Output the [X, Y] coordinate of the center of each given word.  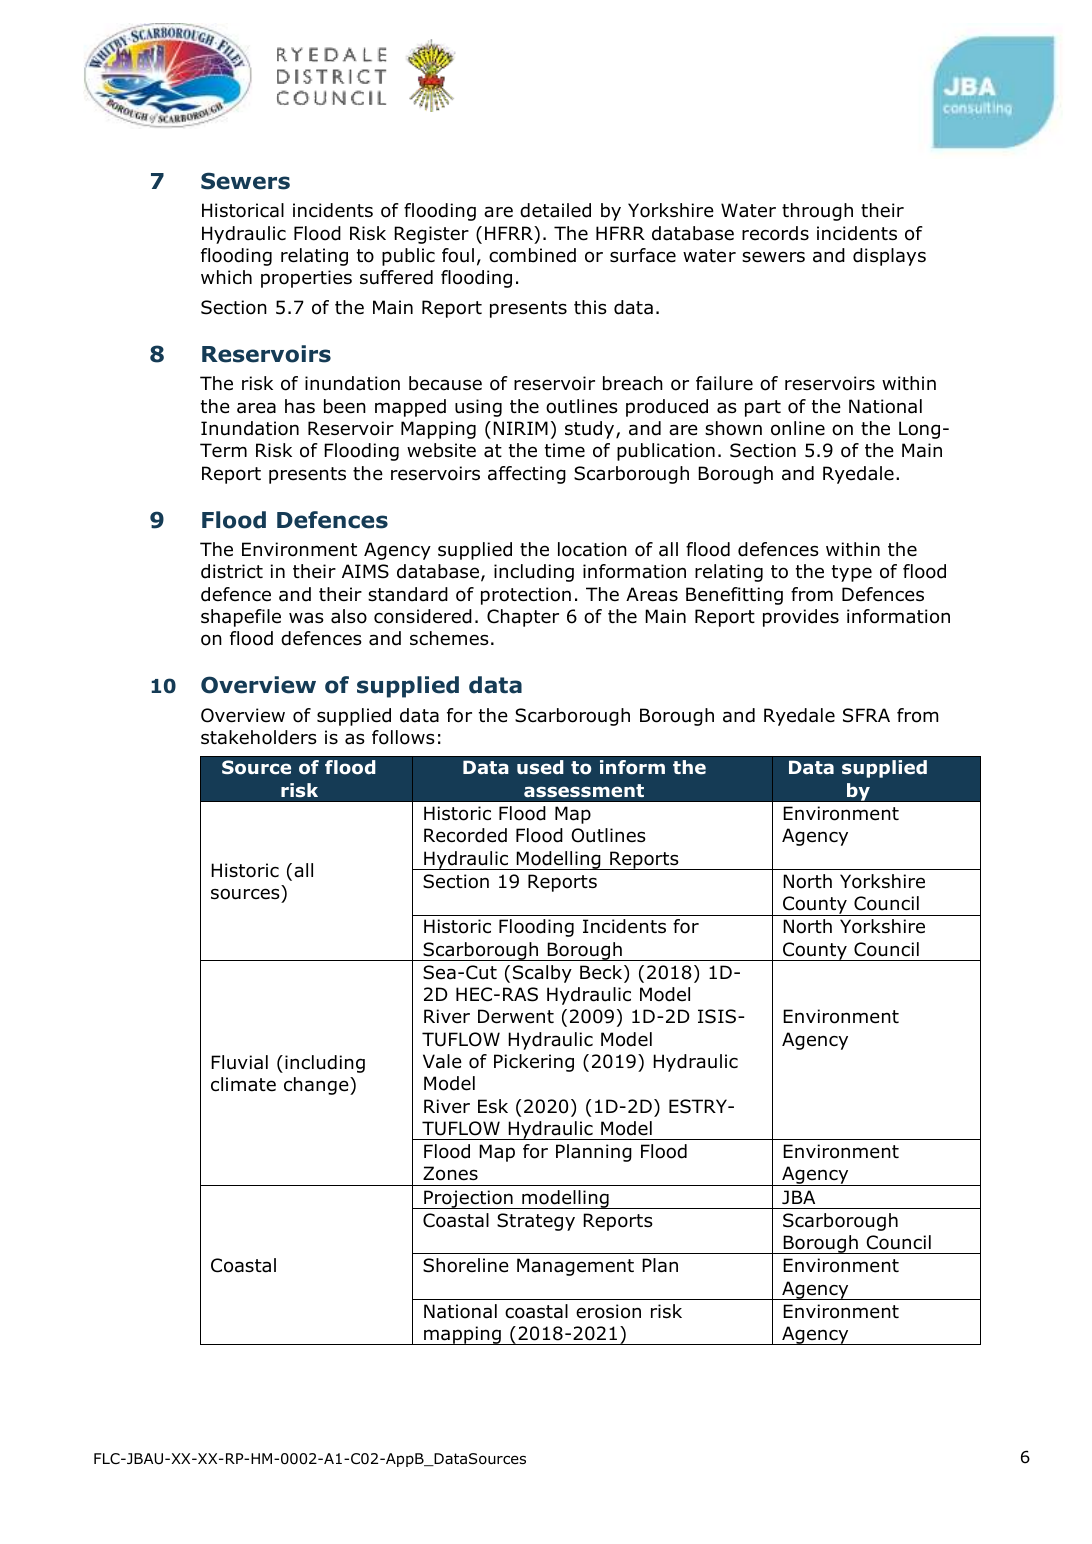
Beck [602, 973]
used [540, 767]
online [798, 428]
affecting [527, 475]
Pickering [534, 1063]
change [317, 1086]
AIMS [365, 571]
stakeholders [259, 737]
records [775, 233]
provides [801, 618]
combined [532, 255]
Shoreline [466, 1265]
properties [306, 279]
